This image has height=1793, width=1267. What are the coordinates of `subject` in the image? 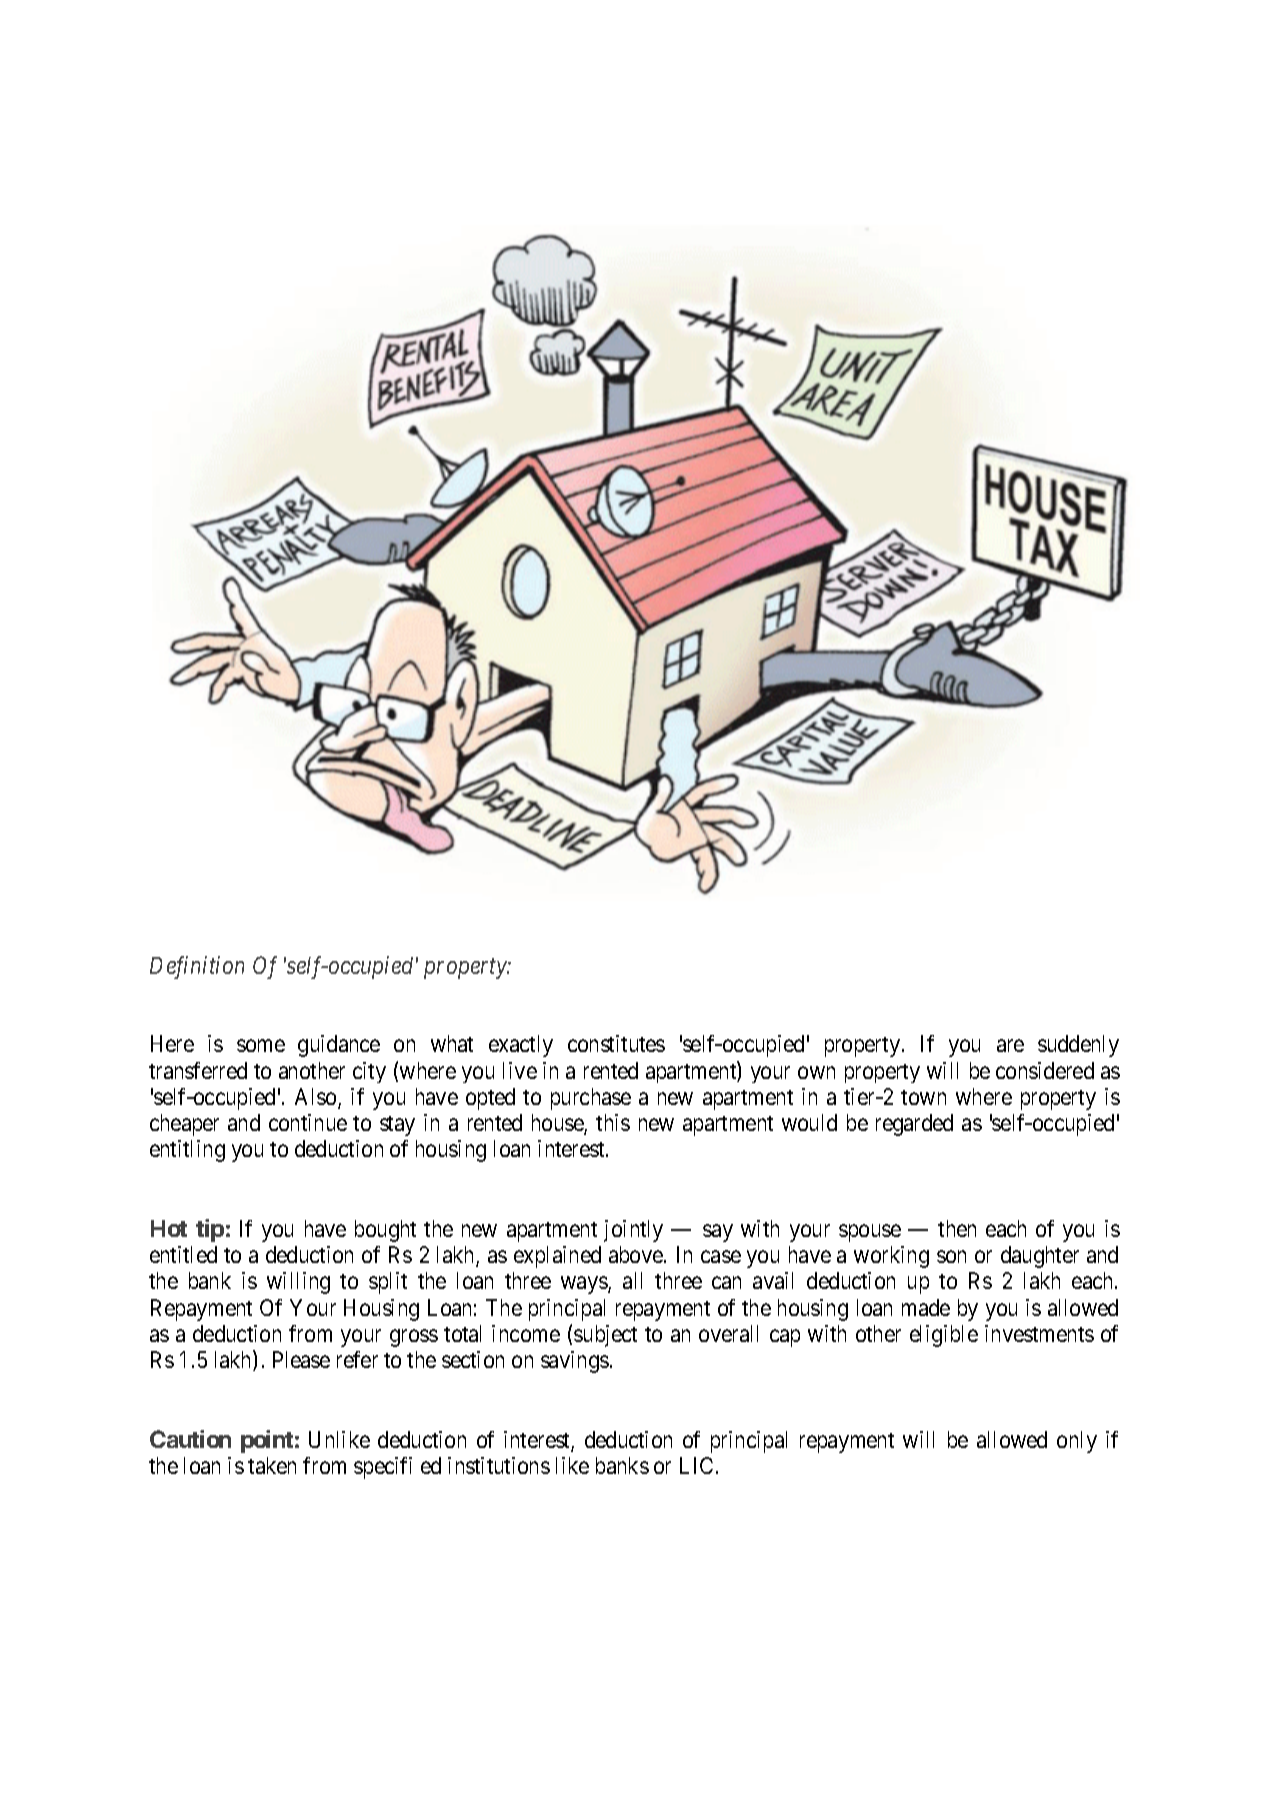 It's located at (605, 1336).
